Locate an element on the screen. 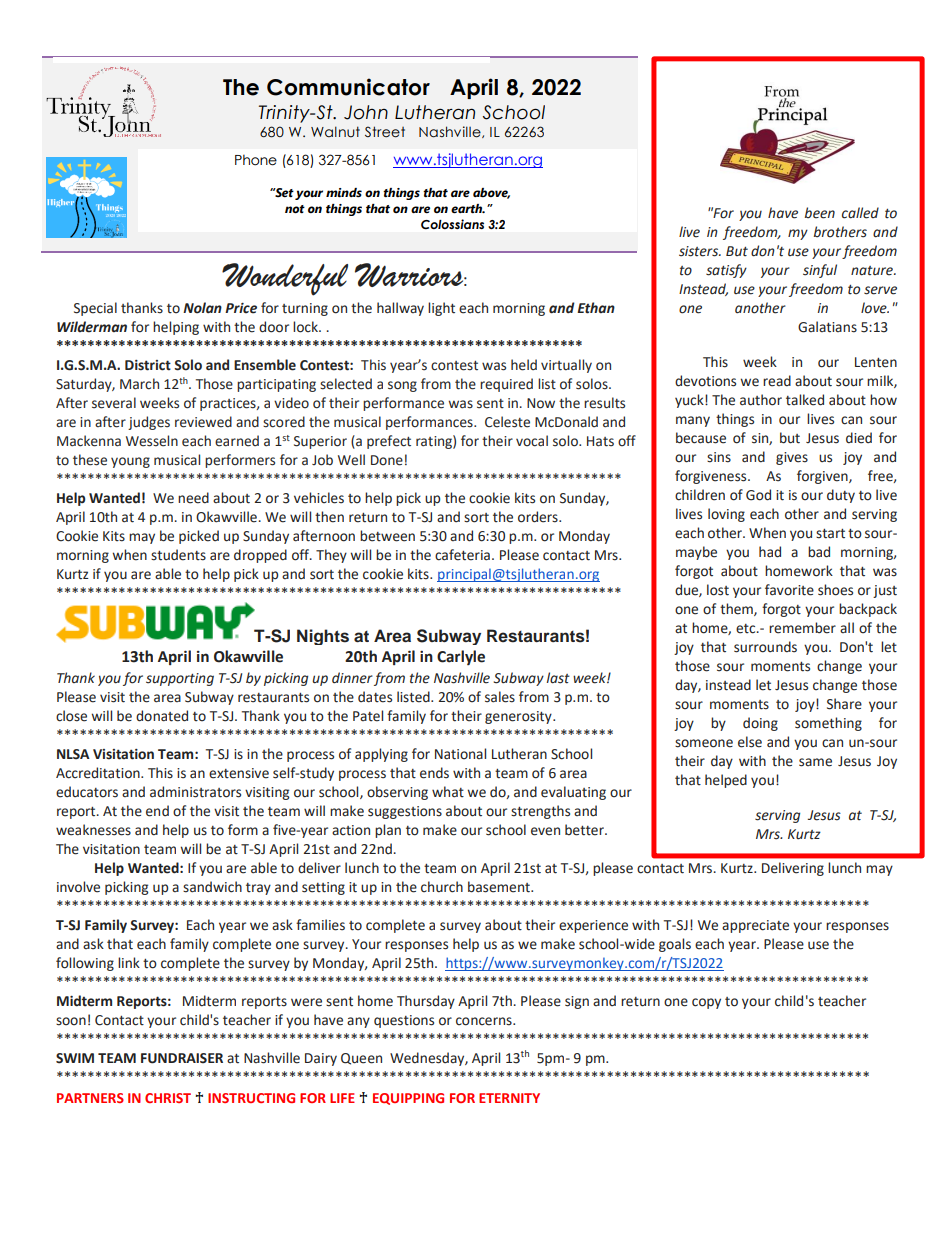 The width and height of the screenshot is (952, 1233). ETERNITY is located at coordinates (509, 1098).
